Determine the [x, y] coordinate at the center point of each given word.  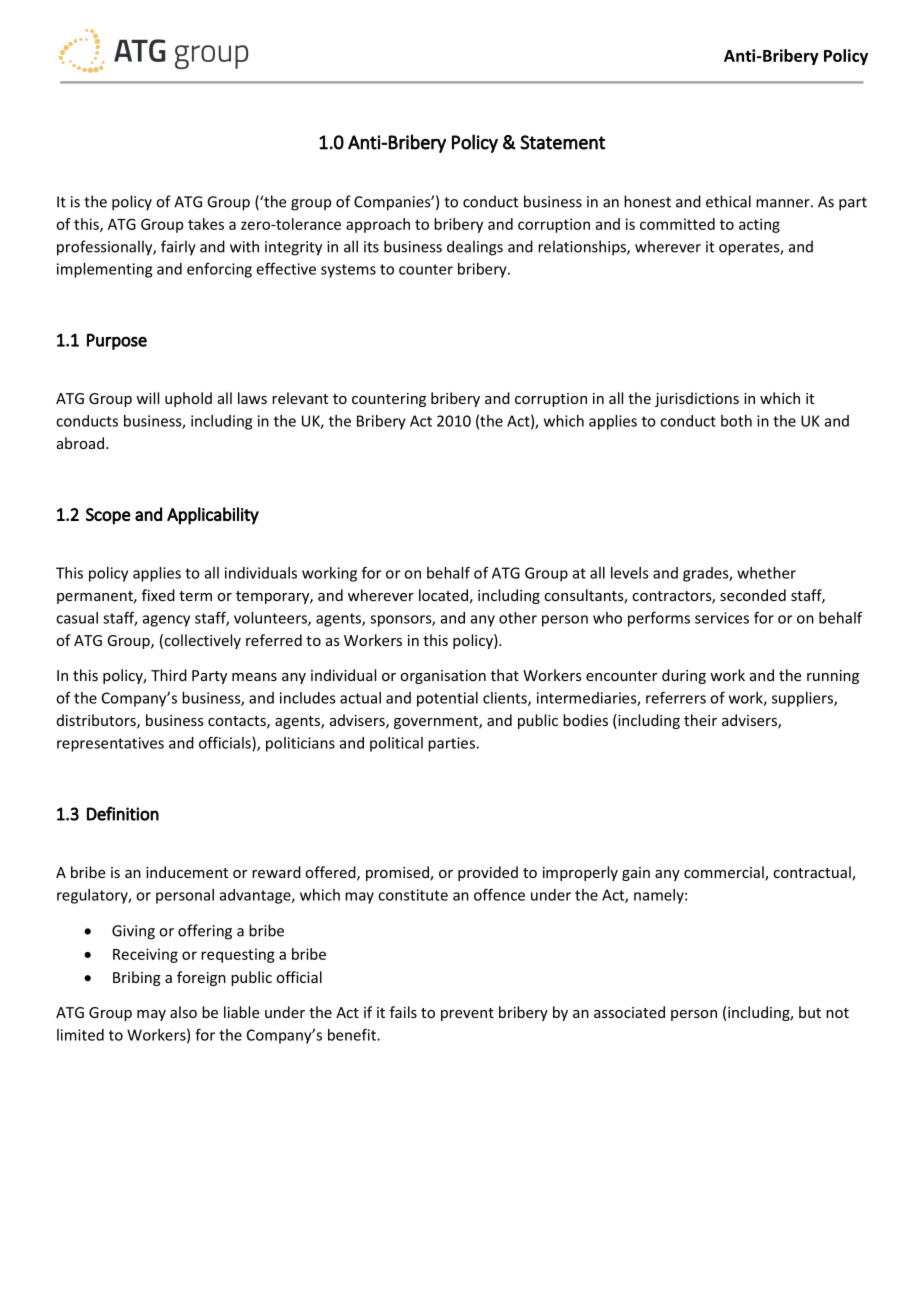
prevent [467, 1014]
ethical [728, 201]
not [837, 1013]
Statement [562, 142]
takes [206, 224]
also [183, 1012]
